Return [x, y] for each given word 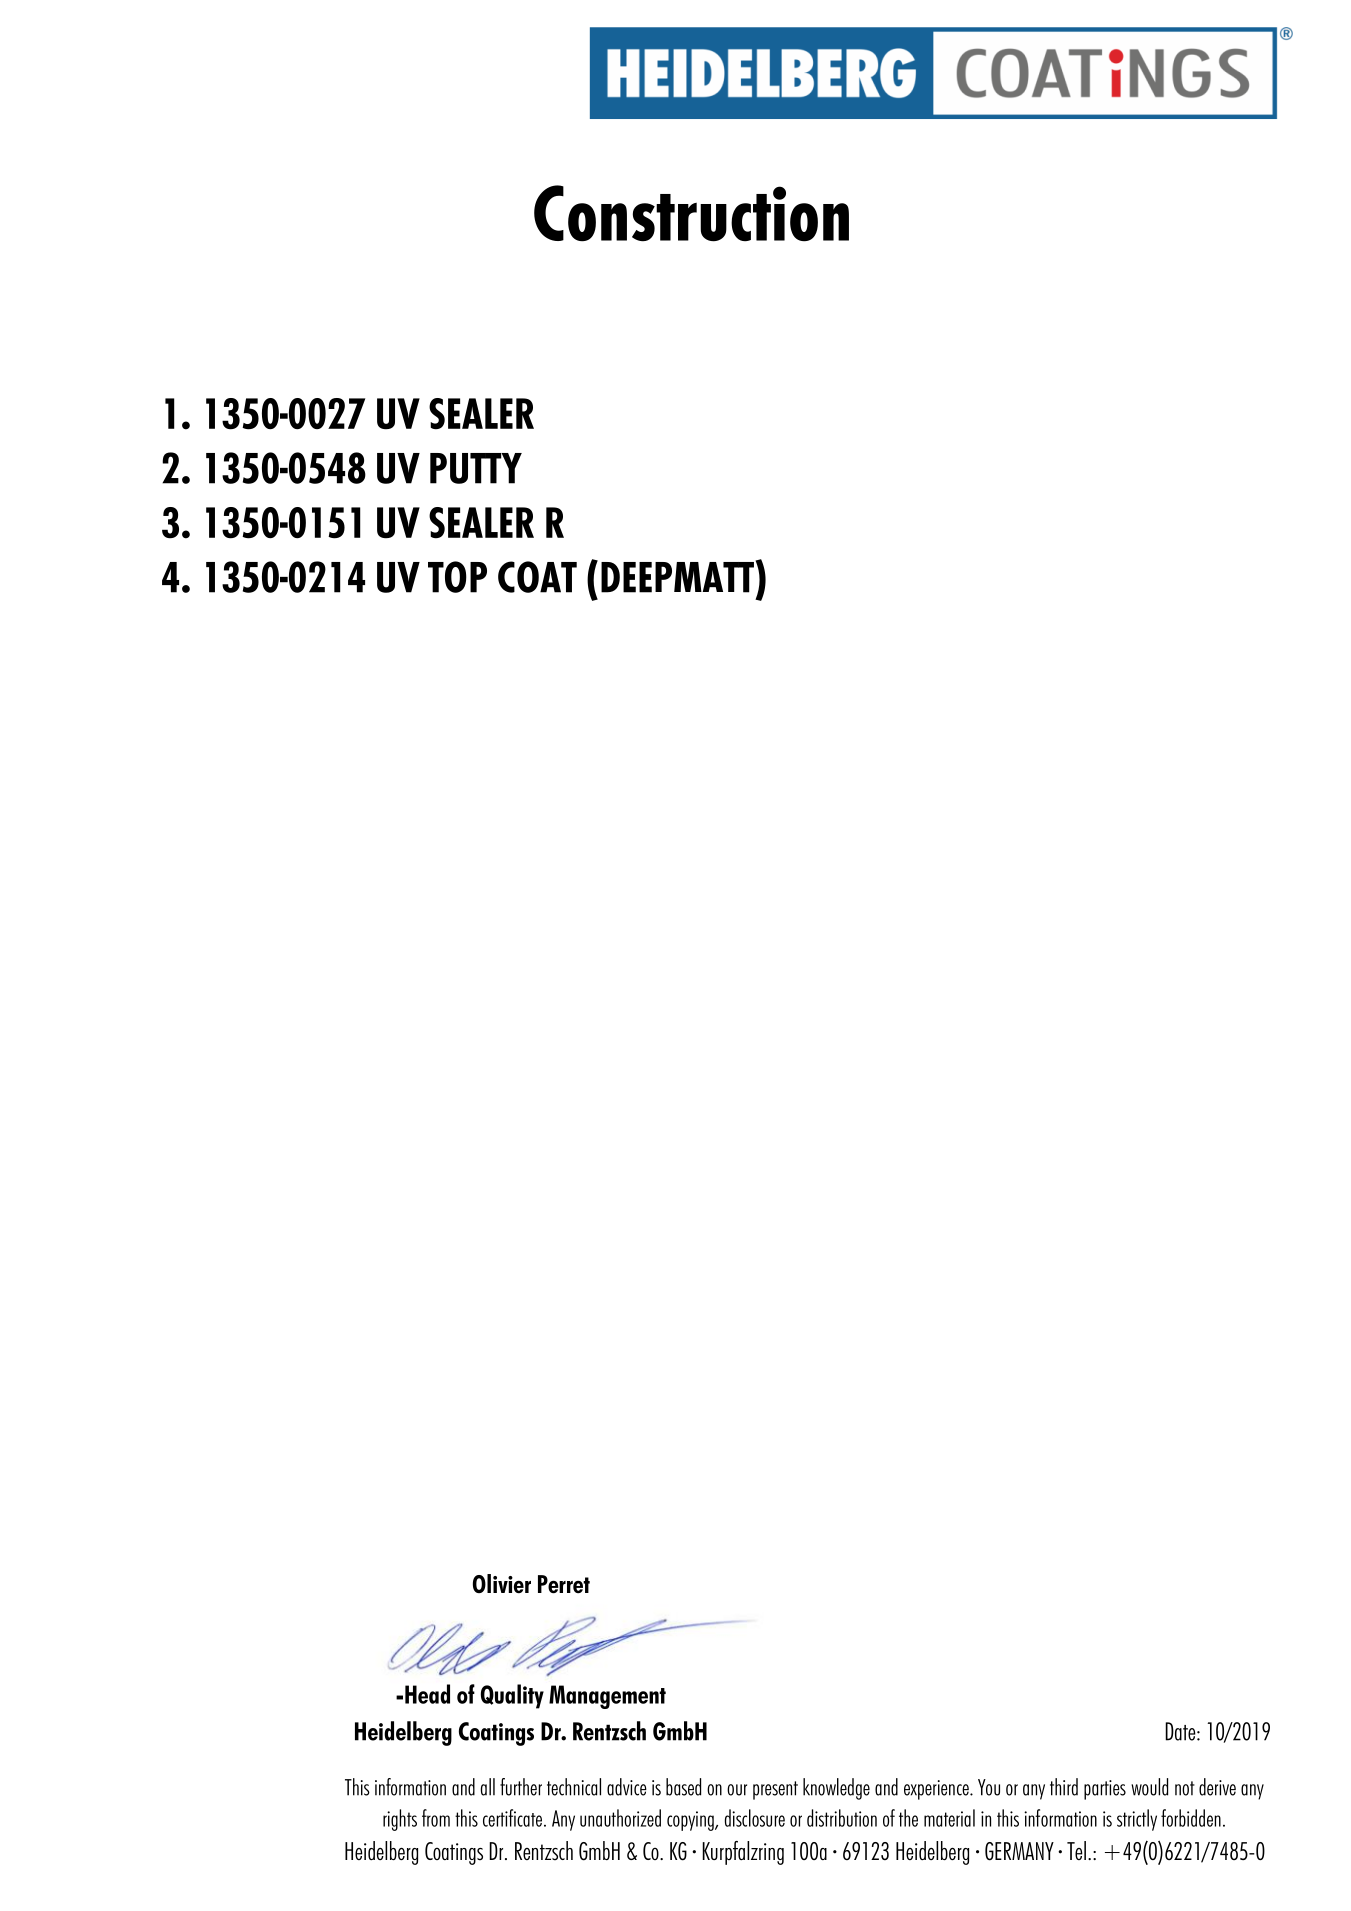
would [1149, 1787]
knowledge [836, 1789]
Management [607, 1697]
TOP [457, 577]
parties [1105, 1790]
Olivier [502, 1584]
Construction [691, 213]
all [488, 1787]
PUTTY [476, 468]
